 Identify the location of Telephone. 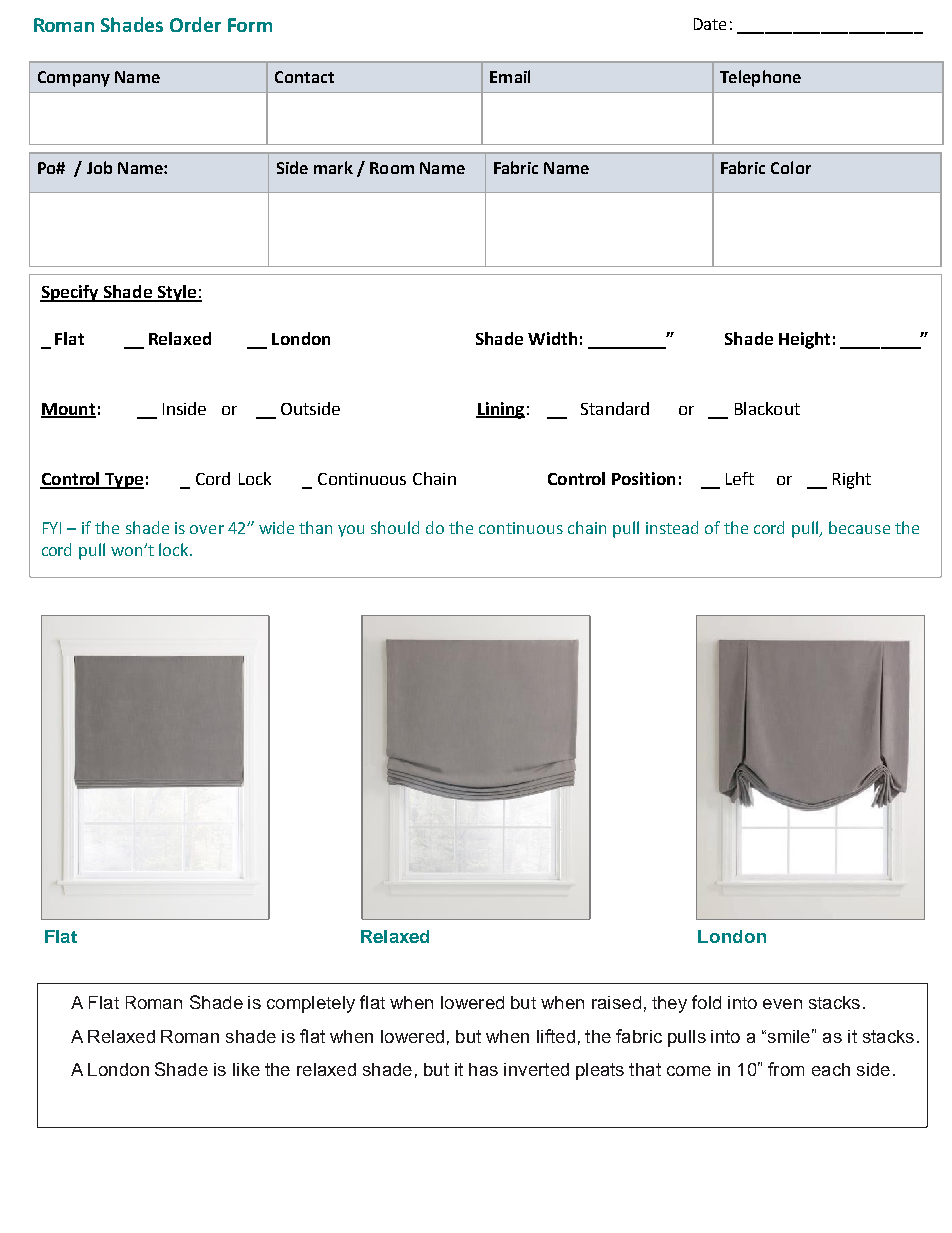
(760, 78).
